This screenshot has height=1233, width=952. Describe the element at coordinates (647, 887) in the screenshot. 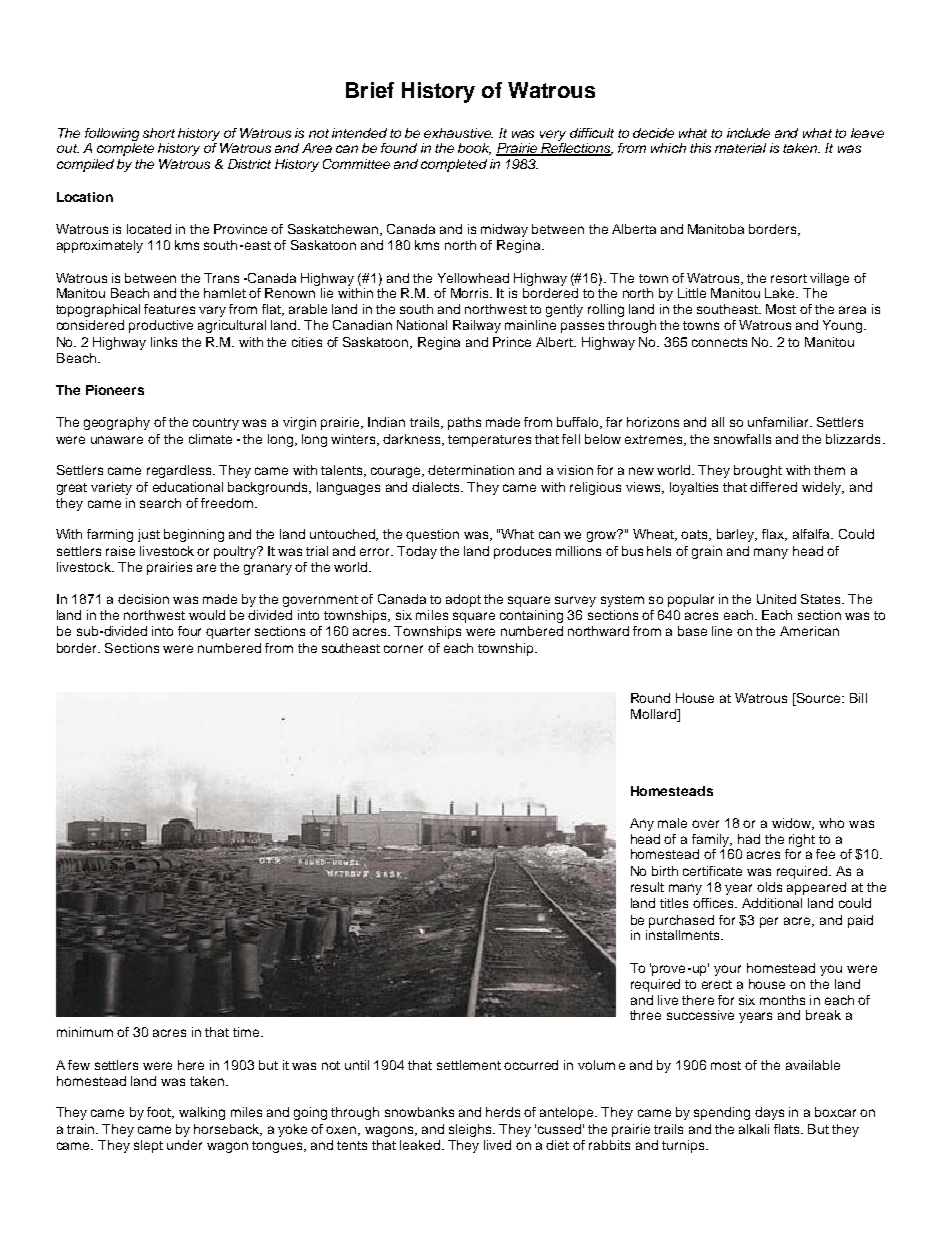

I see `result` at that location.
